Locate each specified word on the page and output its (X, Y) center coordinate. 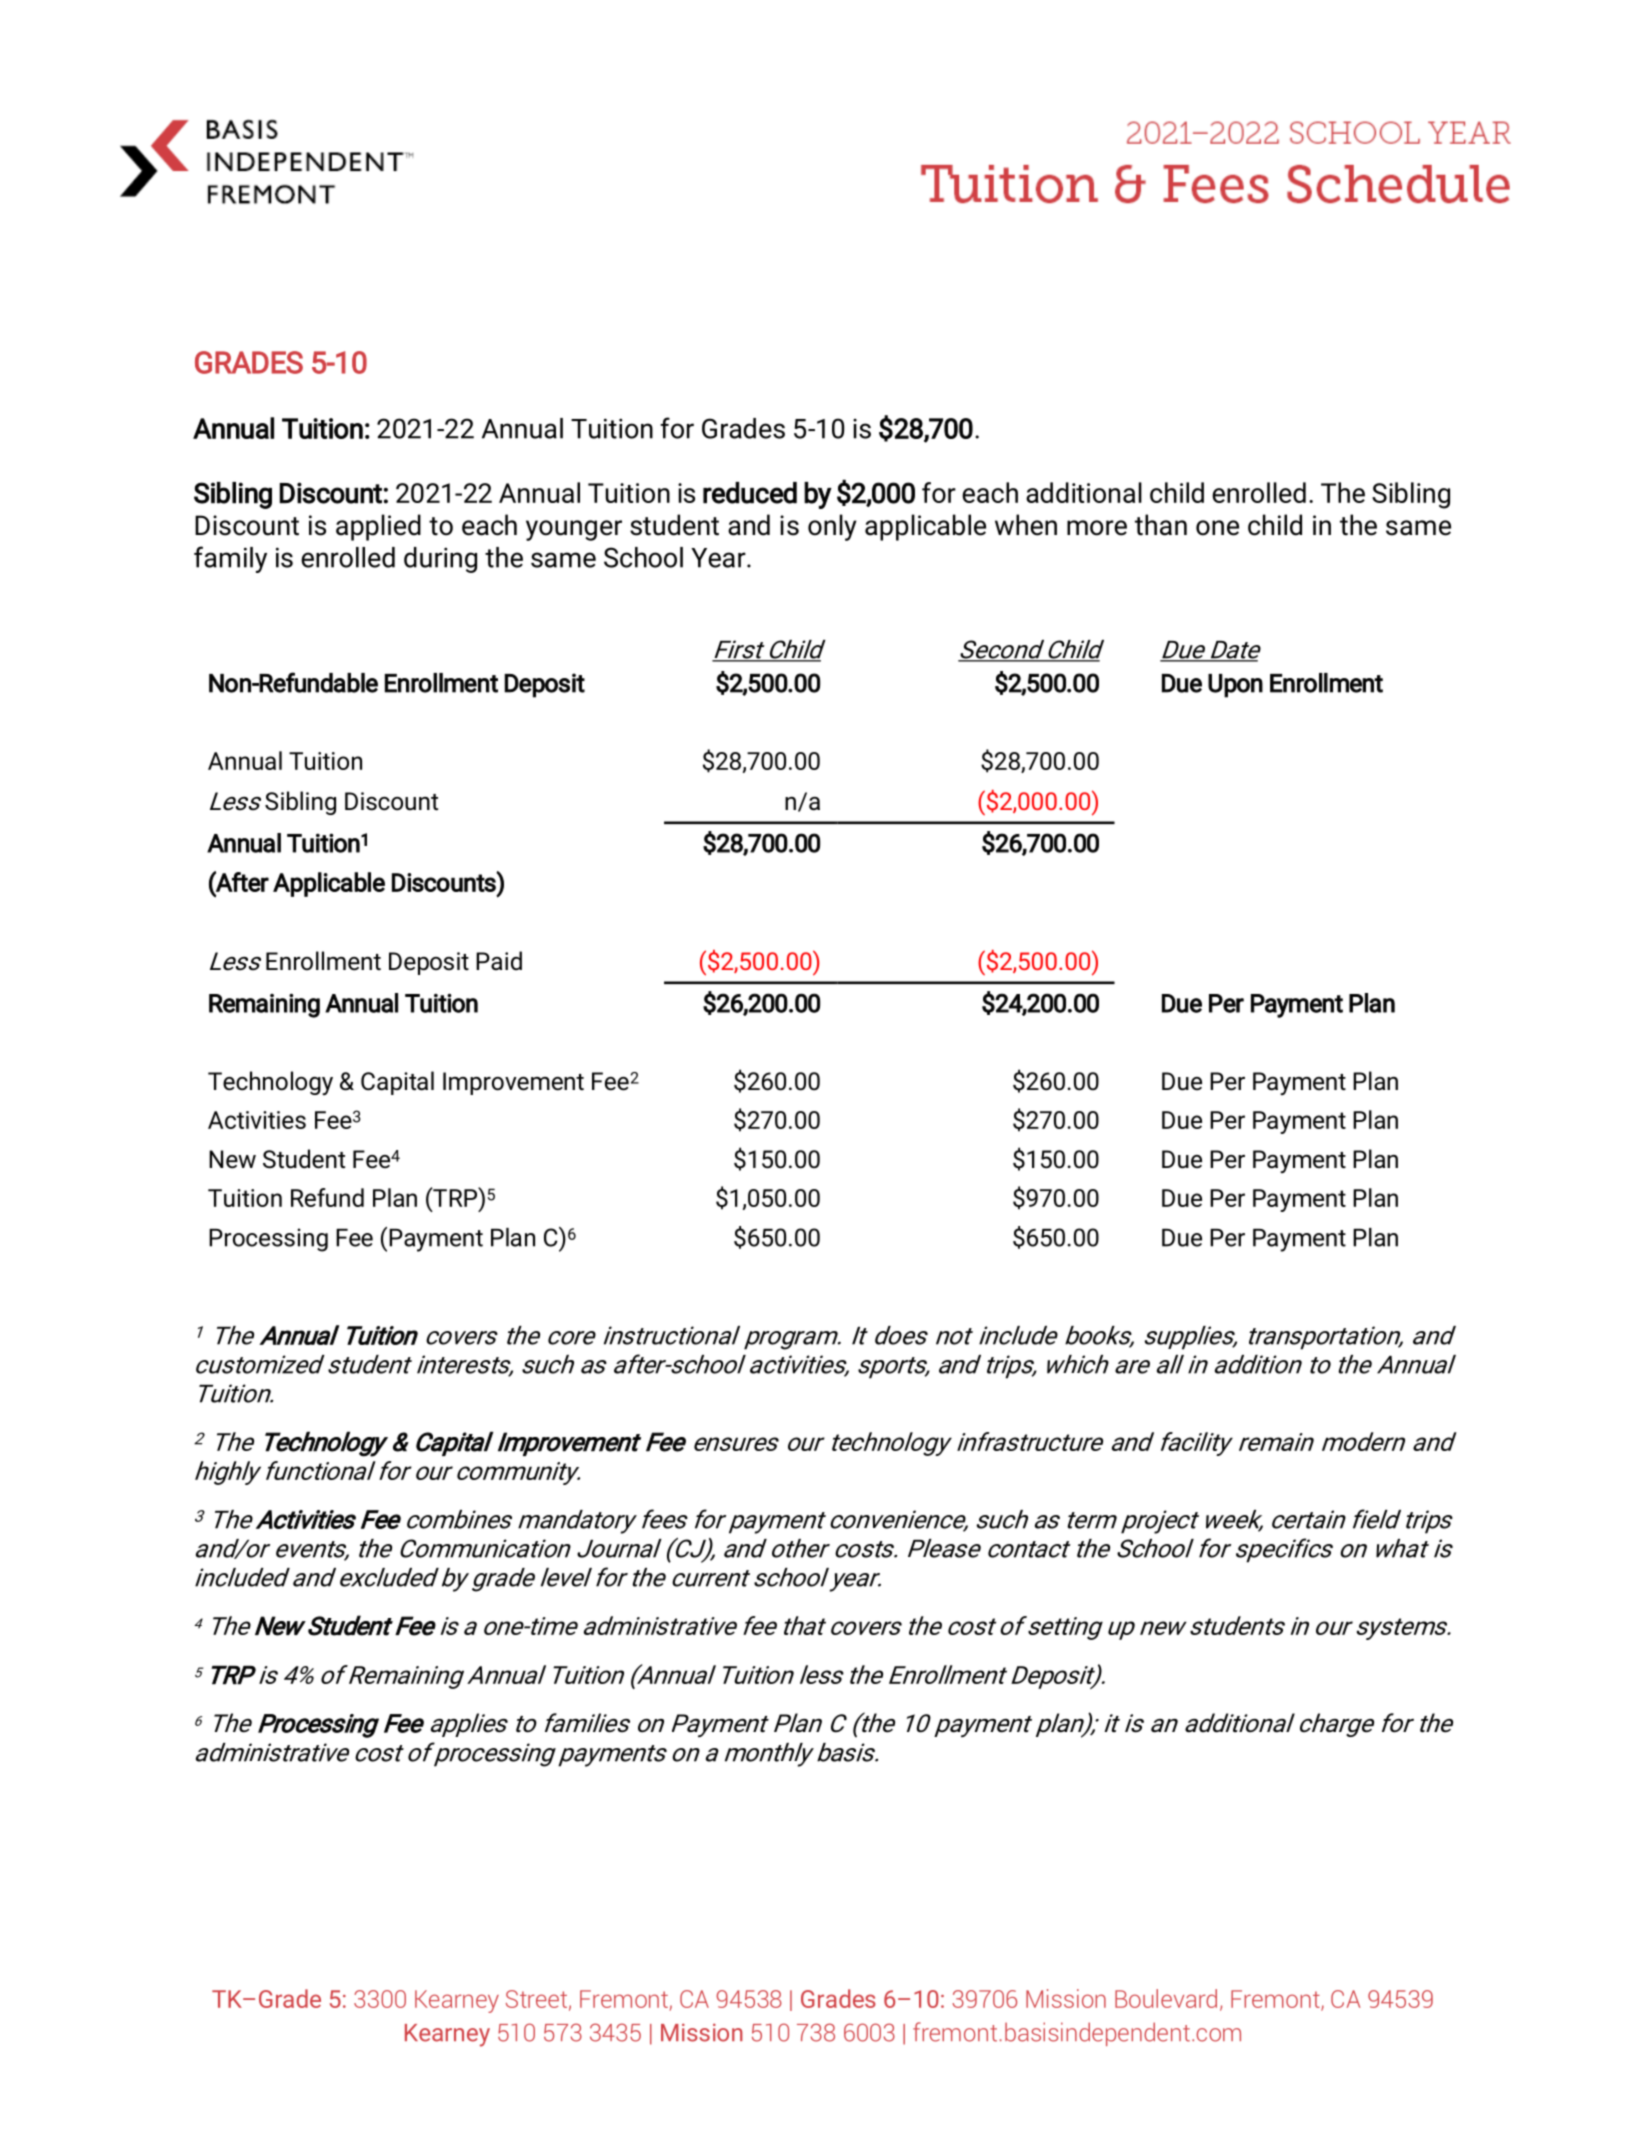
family (230, 559)
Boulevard (1166, 1998)
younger (574, 530)
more (1097, 528)
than (1161, 525)
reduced (750, 493)
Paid (499, 961)
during (440, 560)
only (832, 527)
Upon (1235, 686)
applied (378, 527)
